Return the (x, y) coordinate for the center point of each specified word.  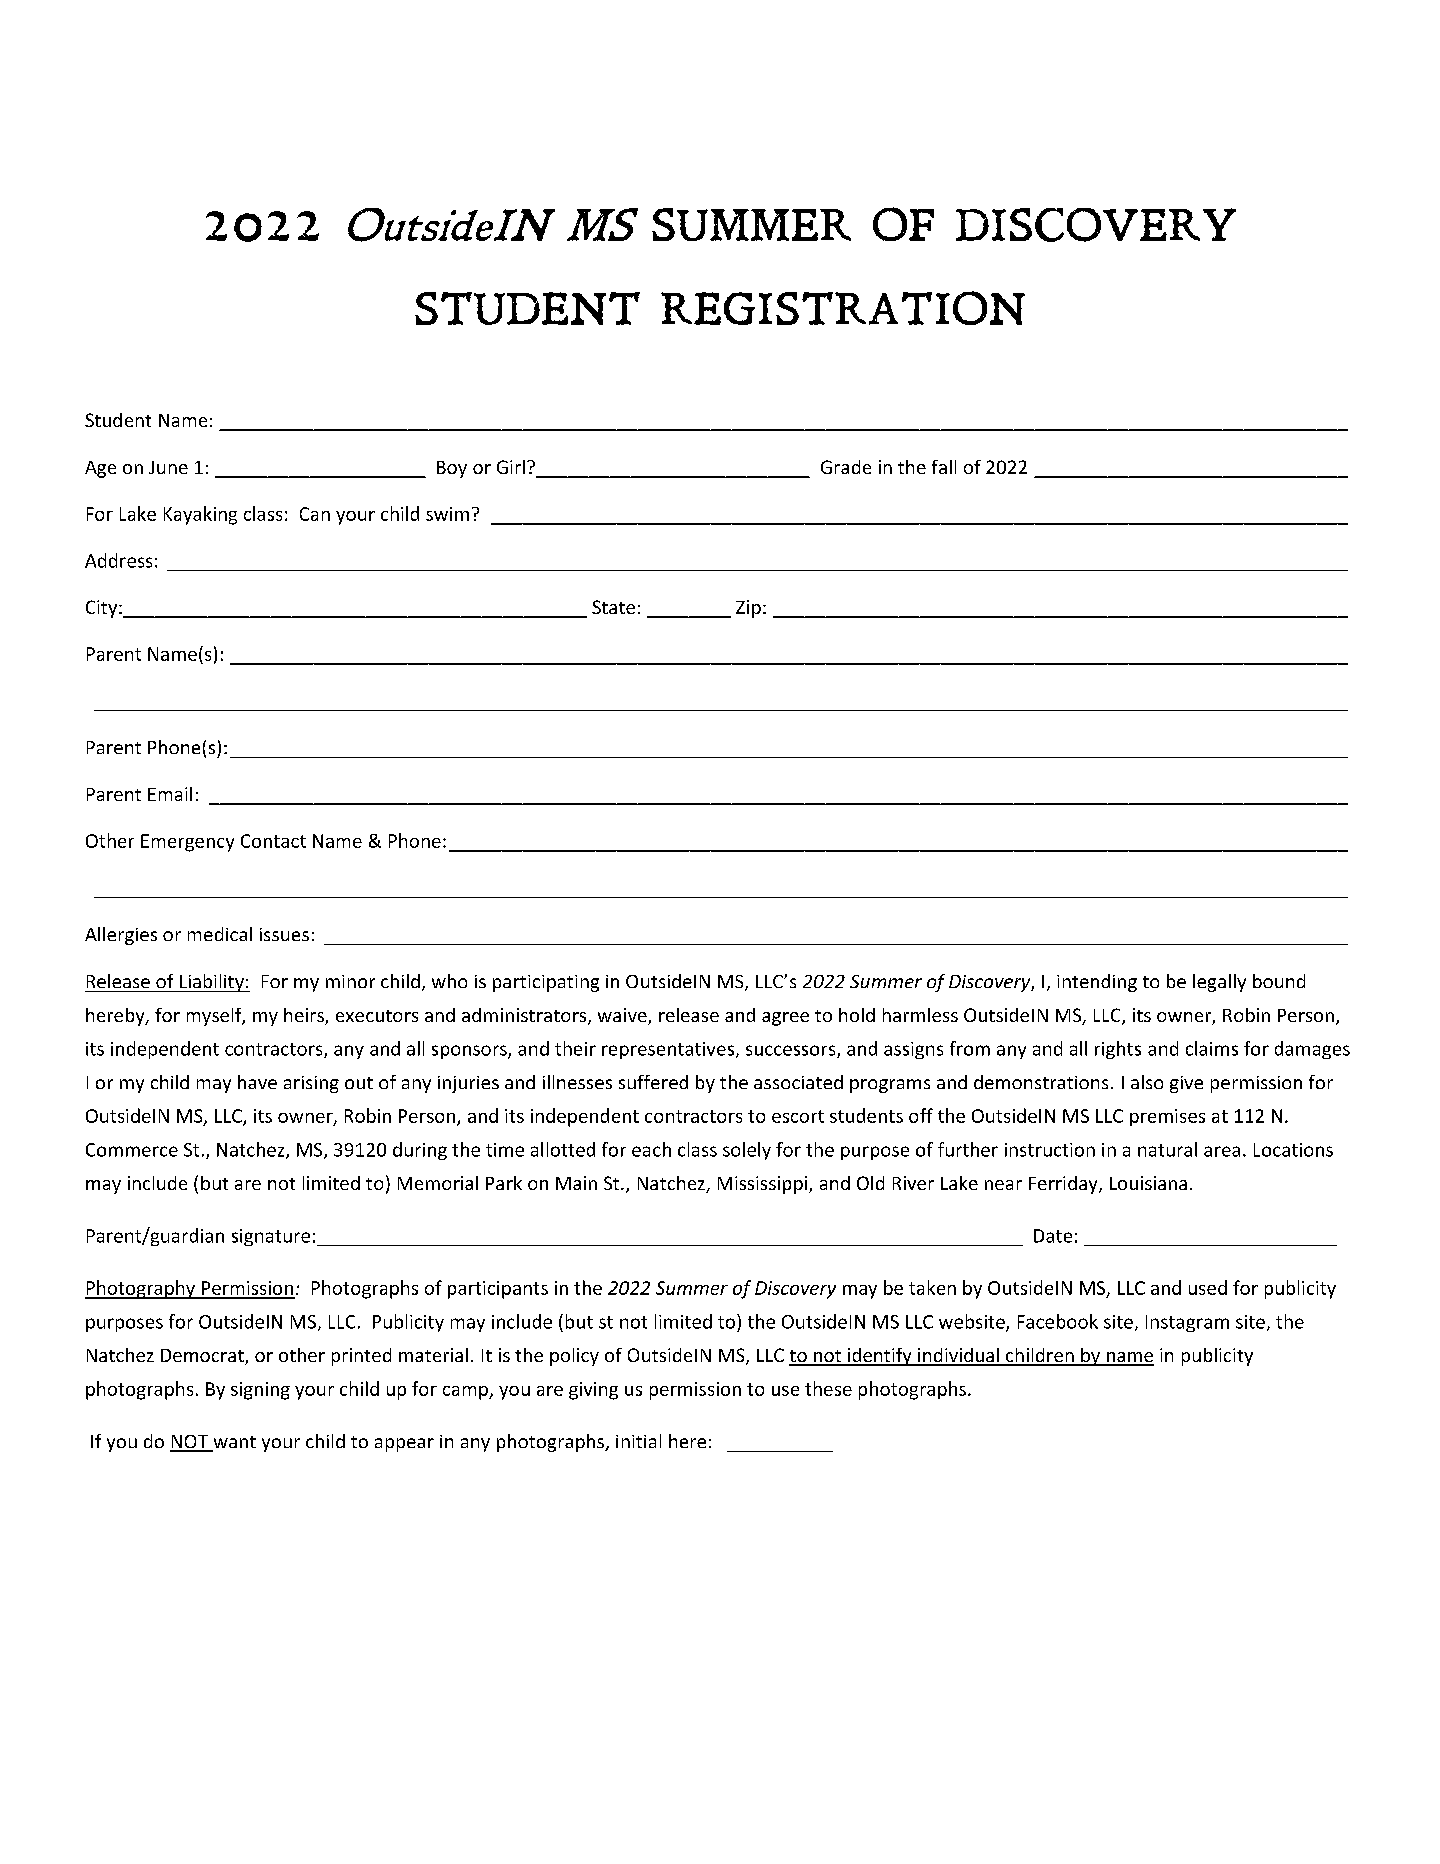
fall (944, 467)
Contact (273, 841)
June (168, 467)
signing (260, 1391)
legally (1219, 983)
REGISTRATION (843, 308)
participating (546, 983)
